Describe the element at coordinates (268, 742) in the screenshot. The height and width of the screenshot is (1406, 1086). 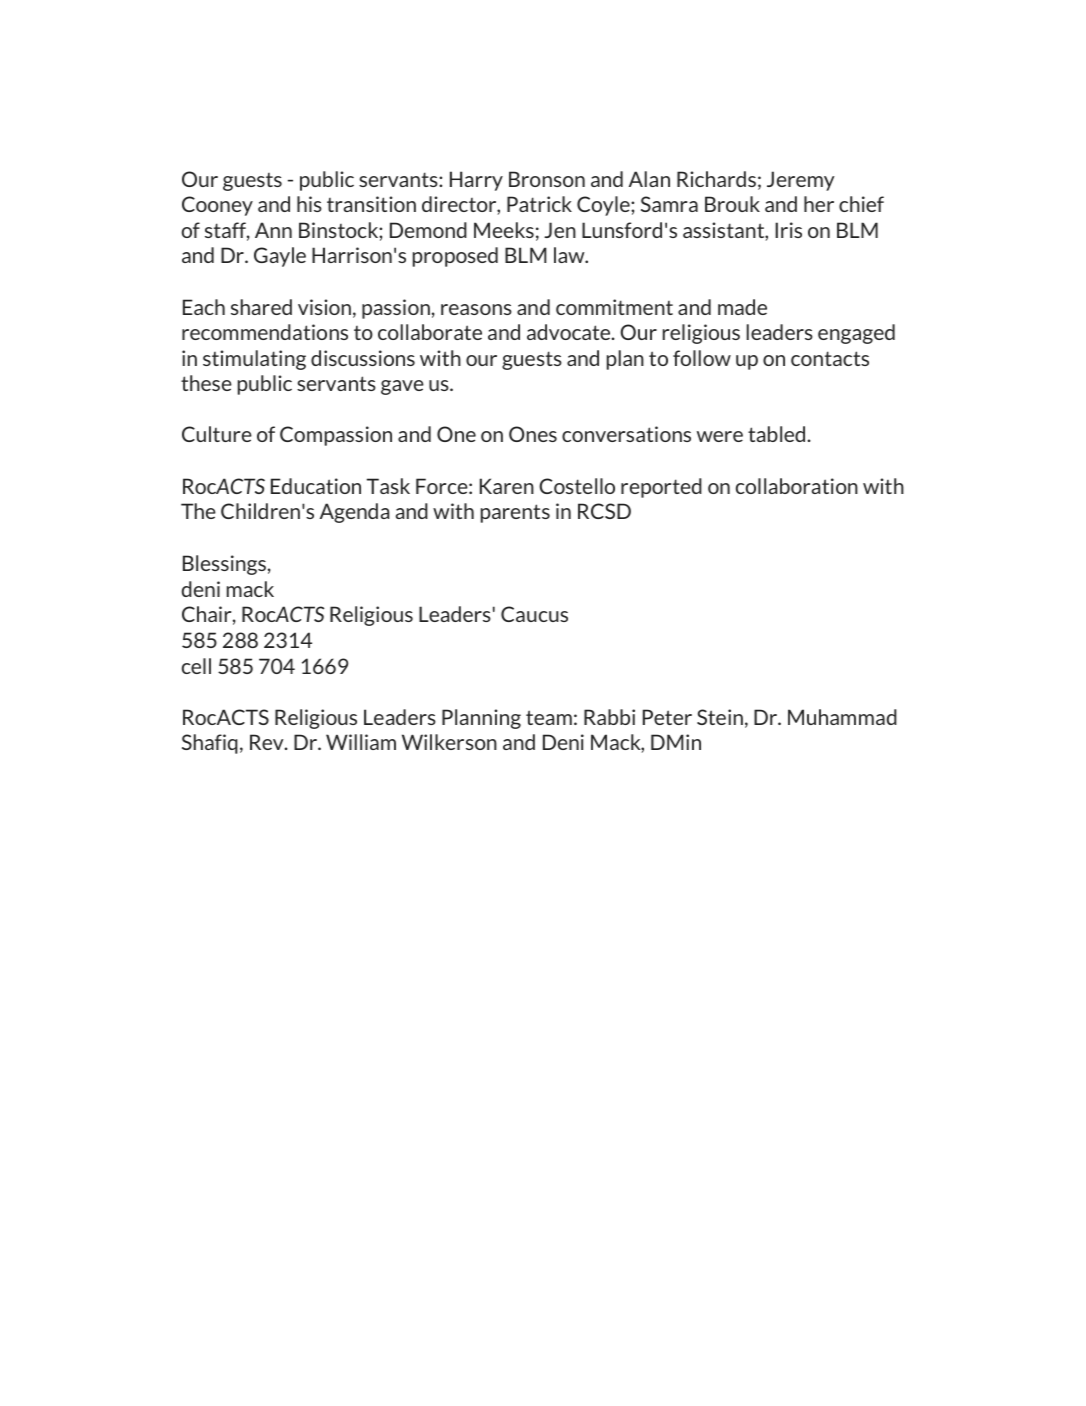
I see `Rev` at that location.
